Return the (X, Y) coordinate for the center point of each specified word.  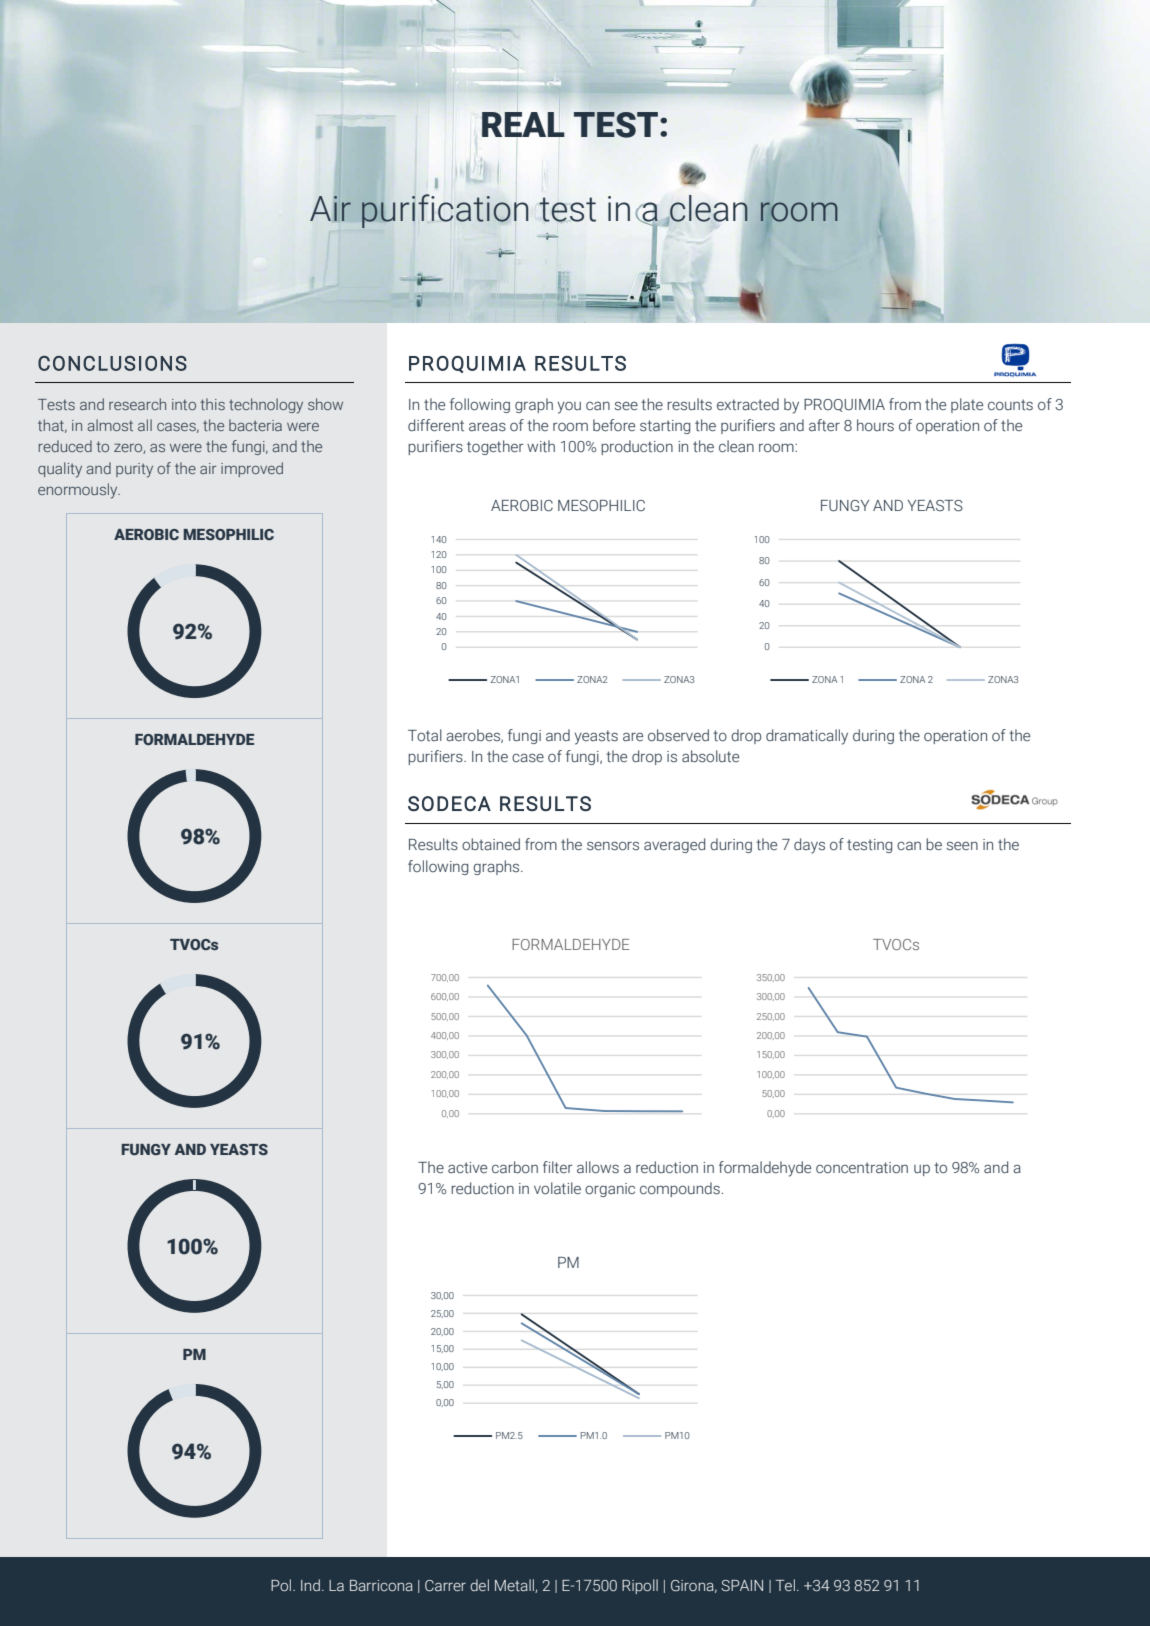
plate (967, 405)
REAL (523, 124)
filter (558, 1167)
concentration (862, 1168)
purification (444, 211)
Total (425, 735)
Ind (310, 1585)
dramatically (807, 737)
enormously (79, 491)
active (467, 1168)
